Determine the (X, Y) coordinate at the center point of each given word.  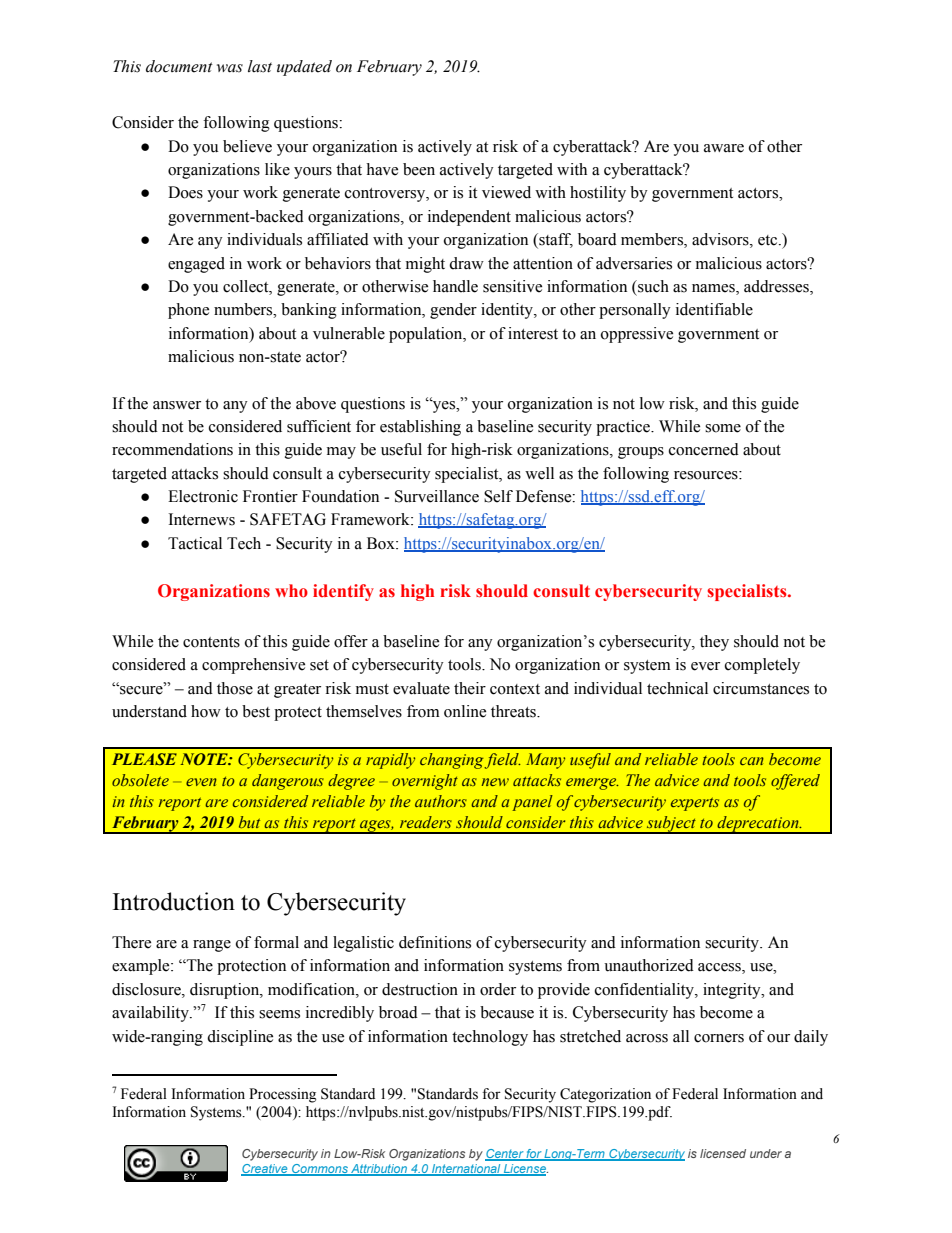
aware (724, 148)
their (470, 688)
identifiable (714, 309)
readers (426, 822)
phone (188, 311)
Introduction (174, 901)
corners (719, 1038)
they (714, 643)
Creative (265, 1170)
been (419, 169)
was (230, 68)
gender (453, 311)
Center (505, 1155)
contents (211, 642)
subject (672, 825)
